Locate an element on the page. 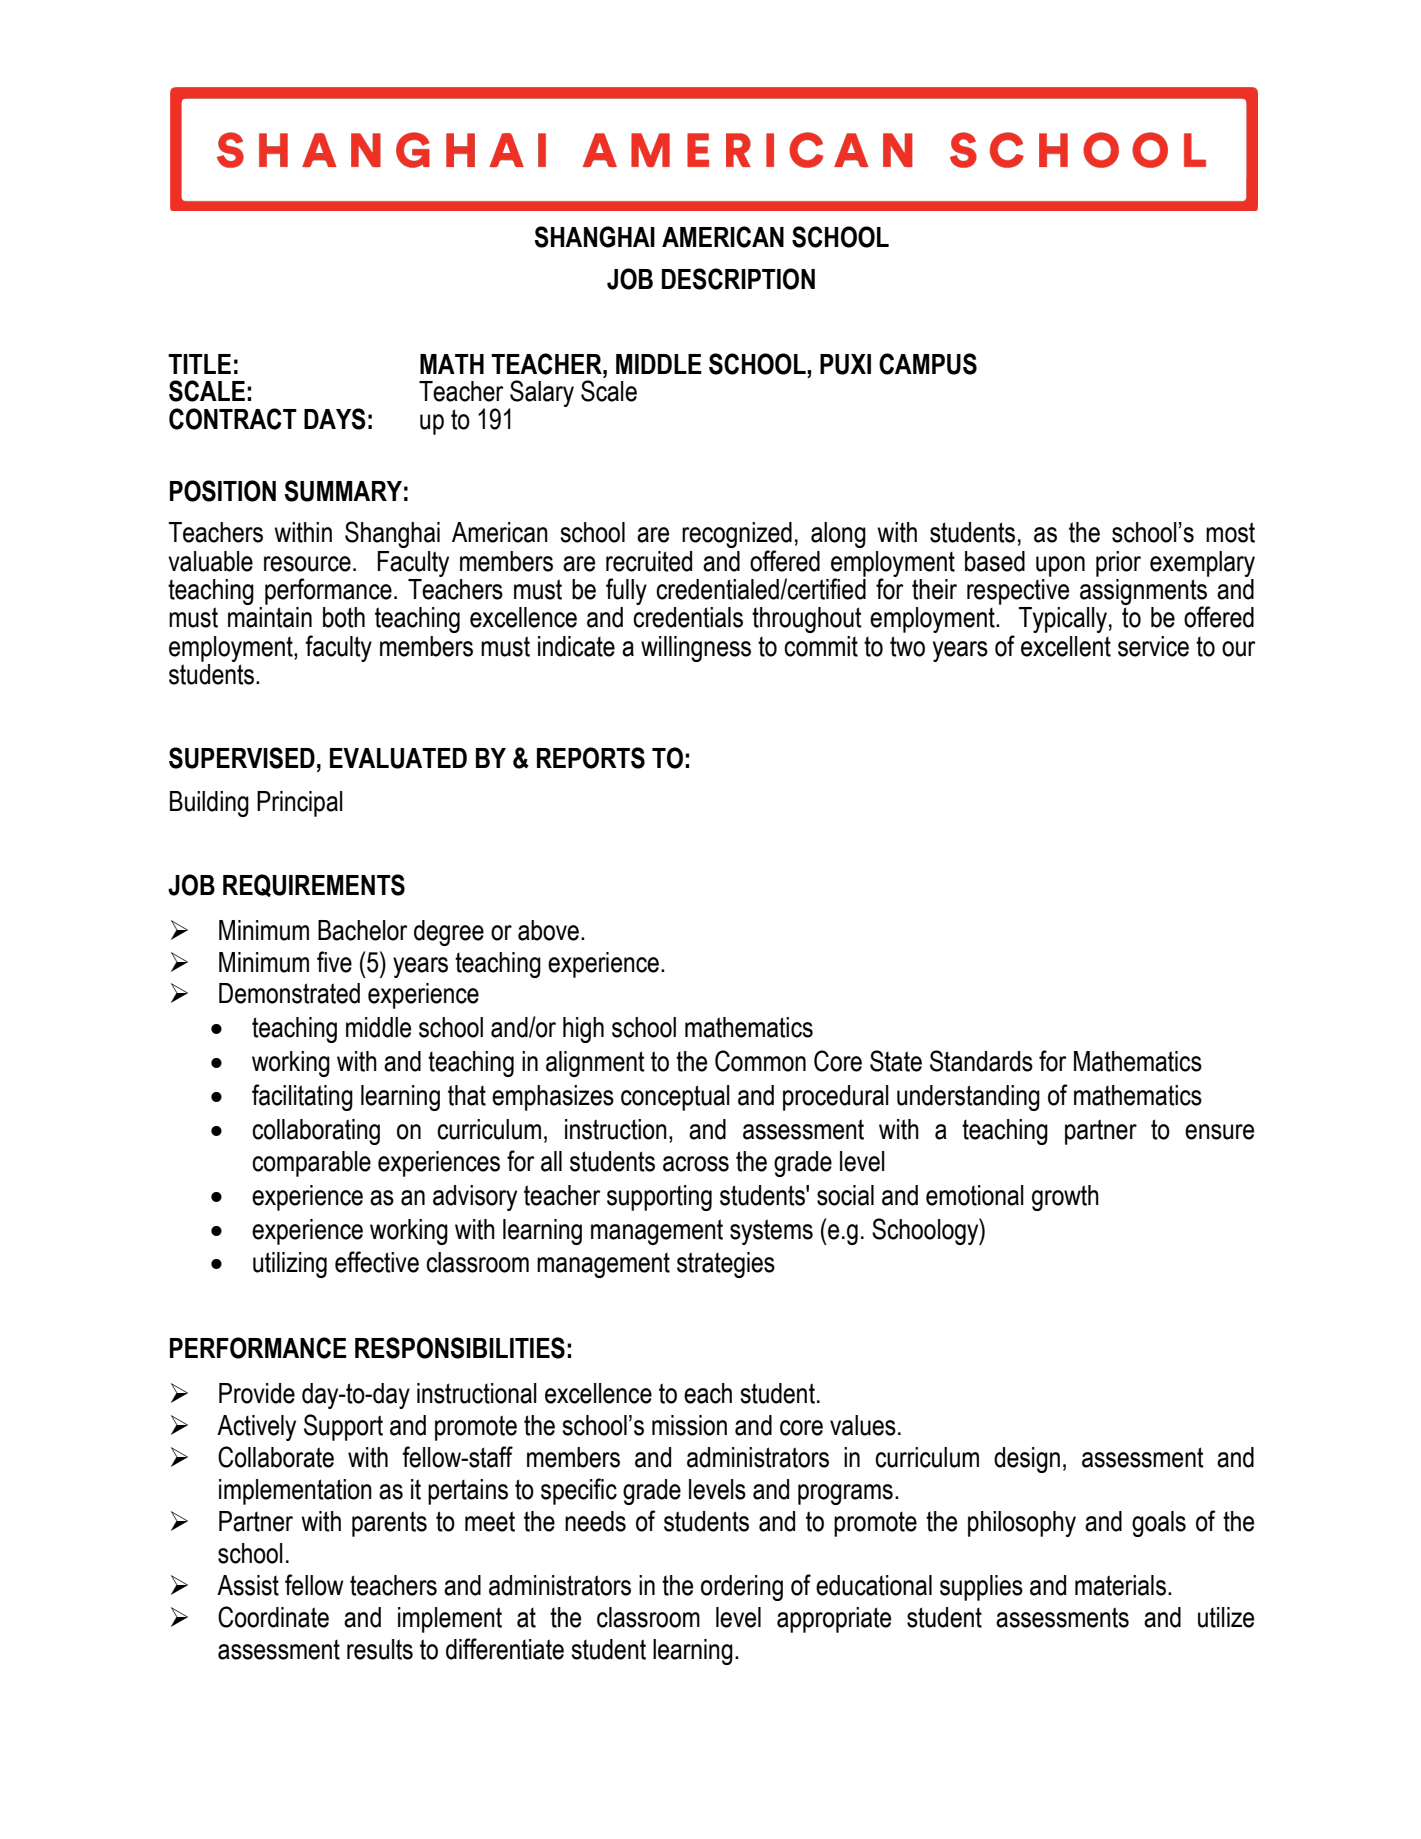  DESCRIPTION is located at coordinates (738, 279).
